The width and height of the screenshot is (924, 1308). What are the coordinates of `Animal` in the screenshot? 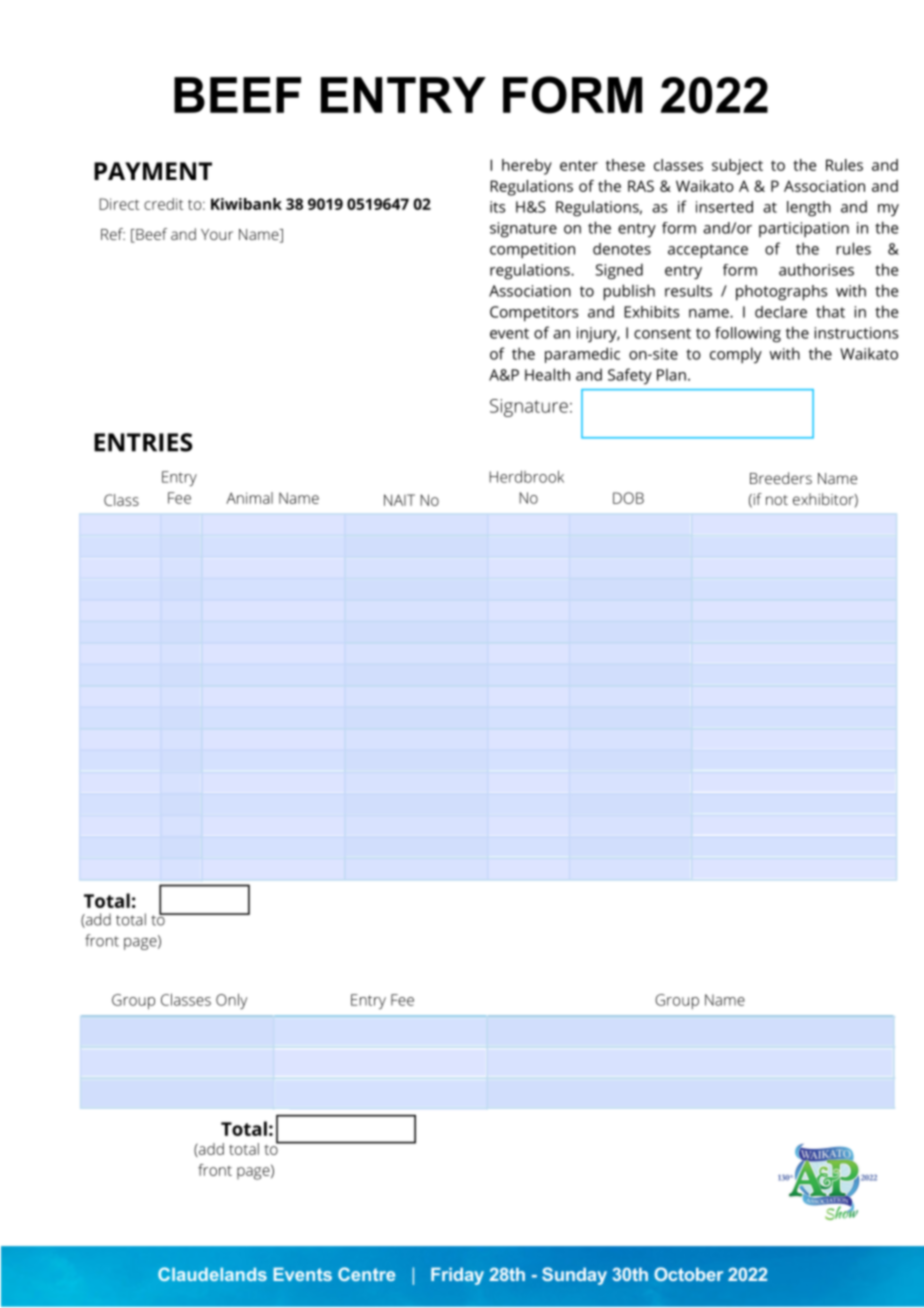 It's located at (249, 498).
